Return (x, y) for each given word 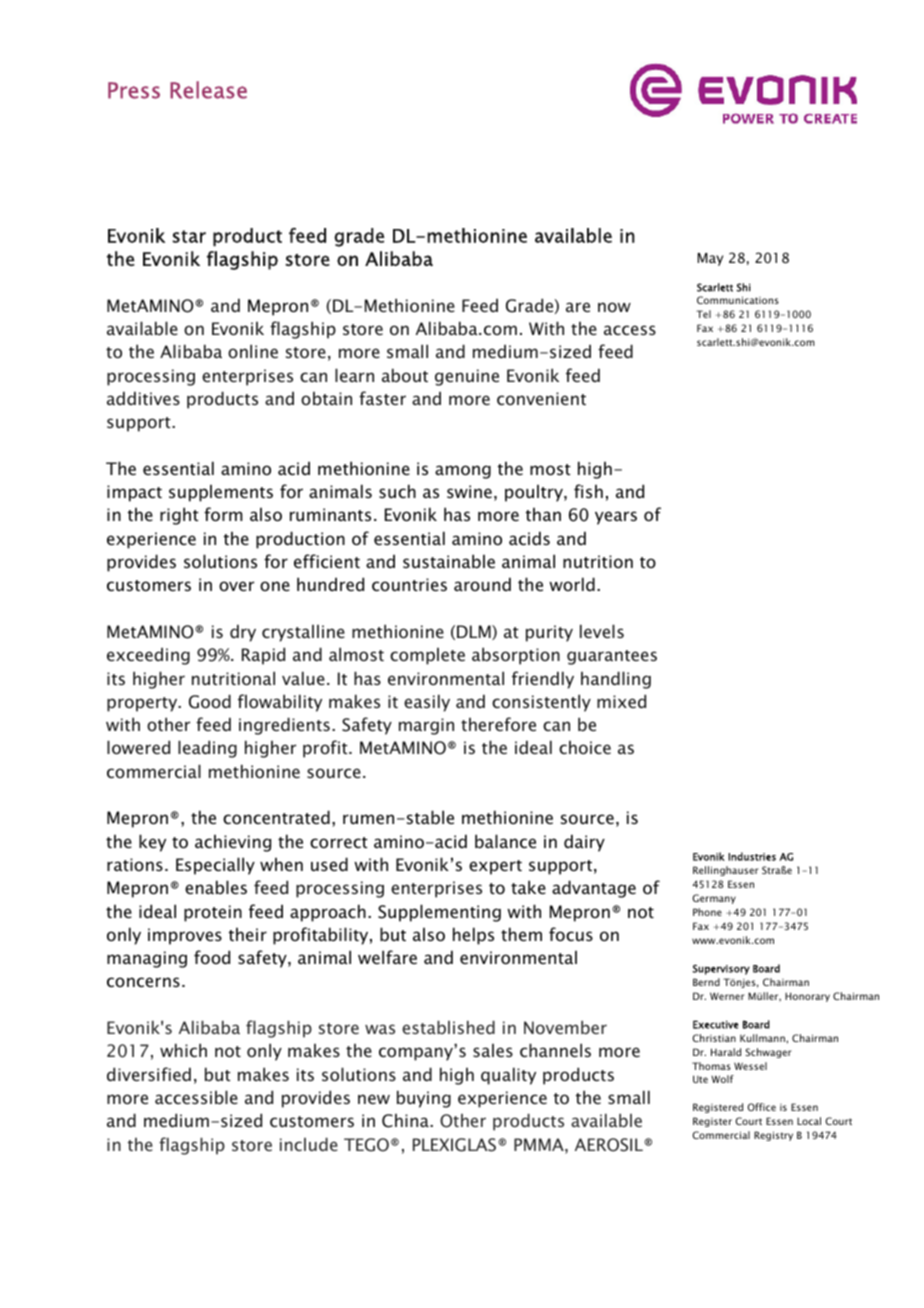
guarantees (612, 657)
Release (208, 90)
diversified (149, 1074)
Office (761, 1107)
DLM (475, 632)
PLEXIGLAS (456, 1145)
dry (243, 633)
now (614, 307)
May (710, 259)
